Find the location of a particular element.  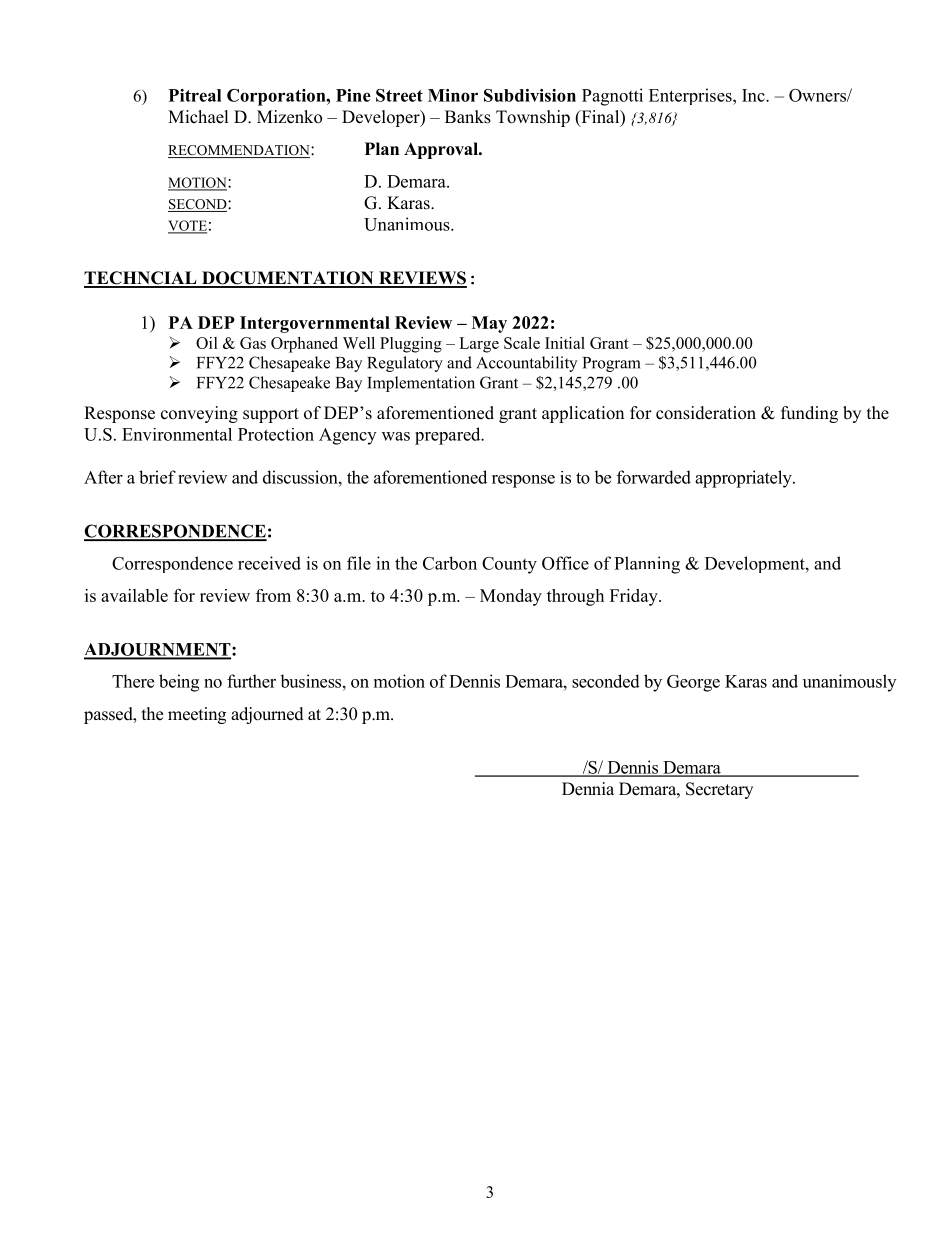

Banks is located at coordinates (468, 117).
